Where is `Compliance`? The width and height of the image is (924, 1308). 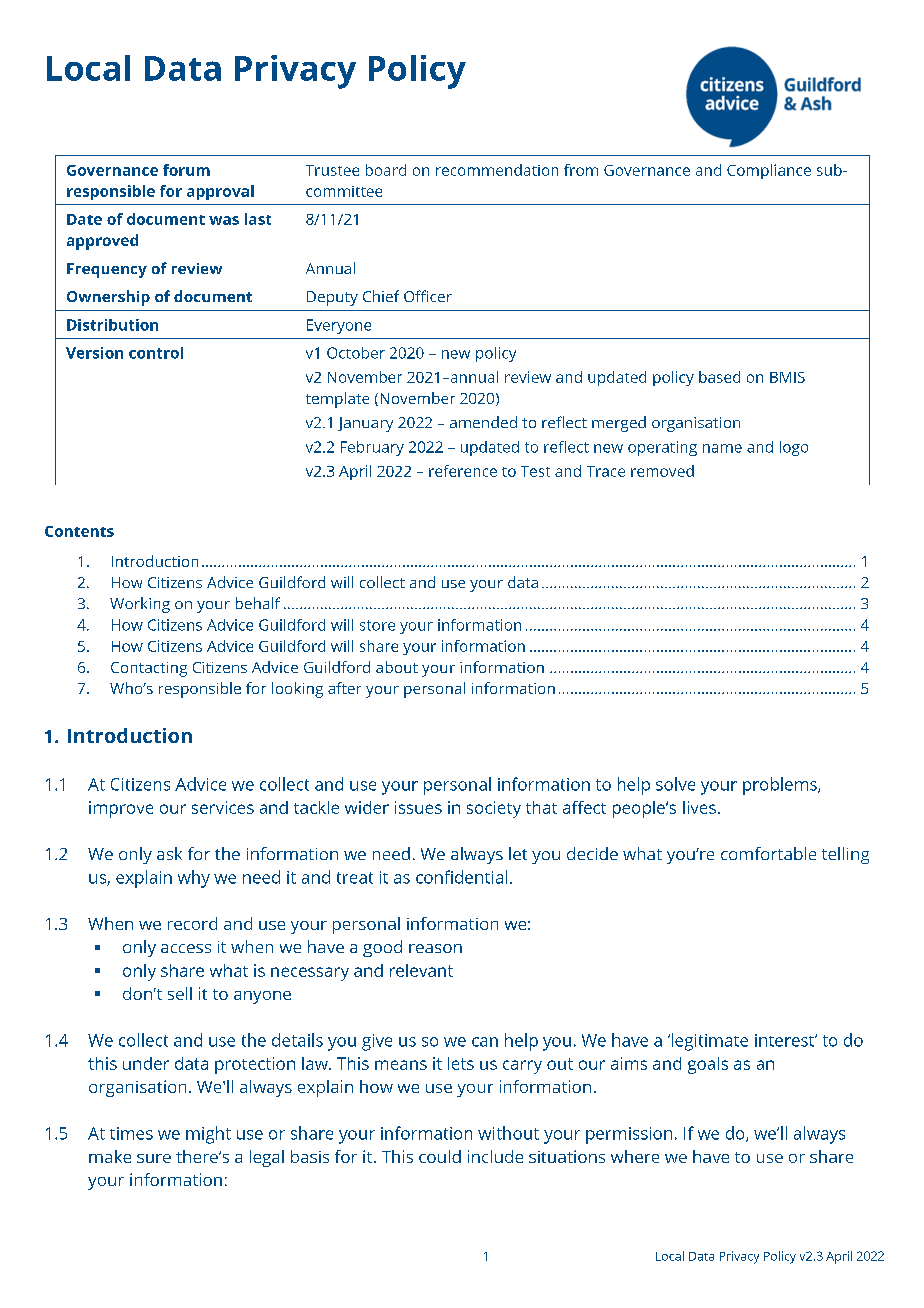 Compliance is located at coordinates (769, 171).
